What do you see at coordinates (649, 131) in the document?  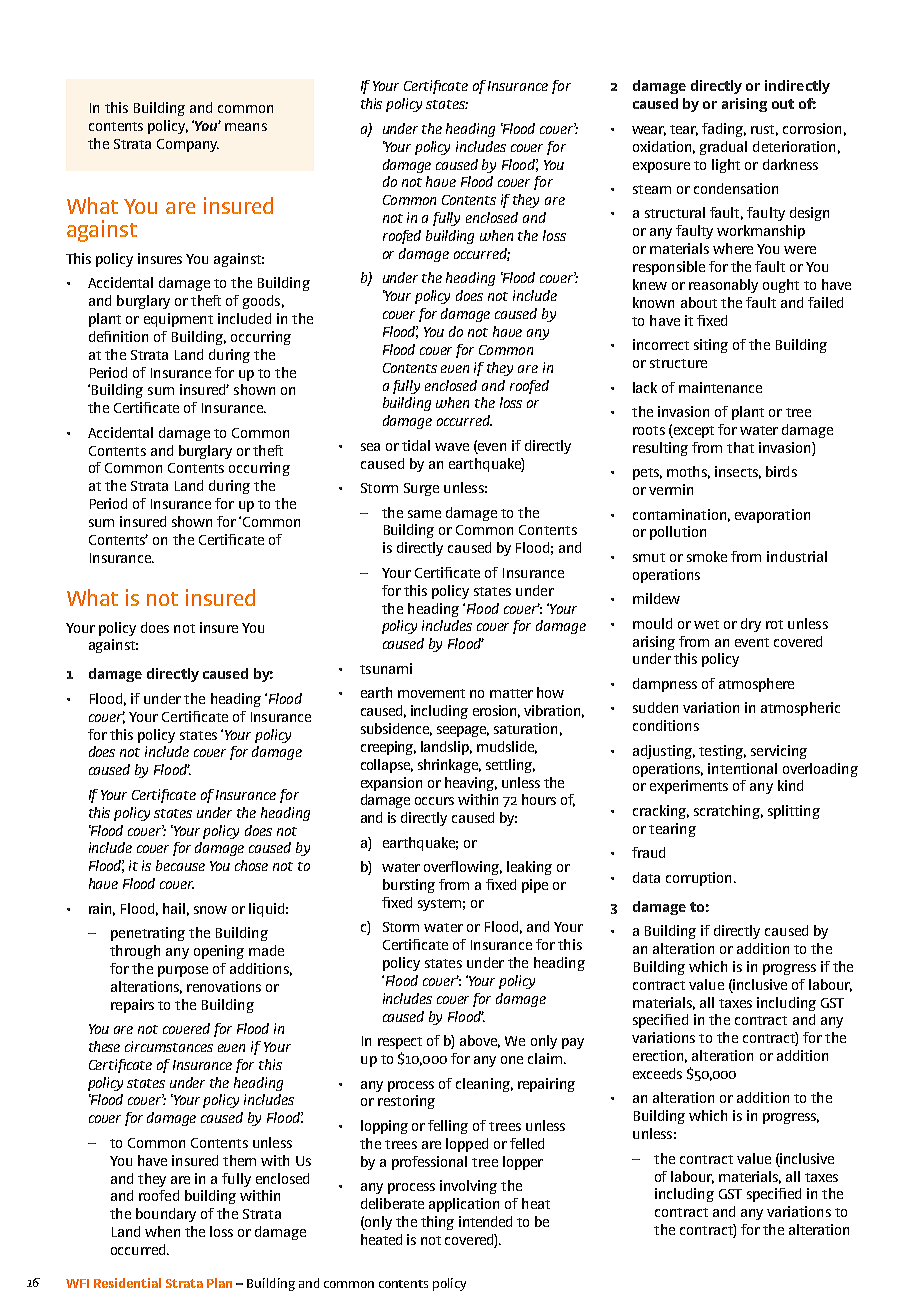 I see `wear` at bounding box center [649, 131].
